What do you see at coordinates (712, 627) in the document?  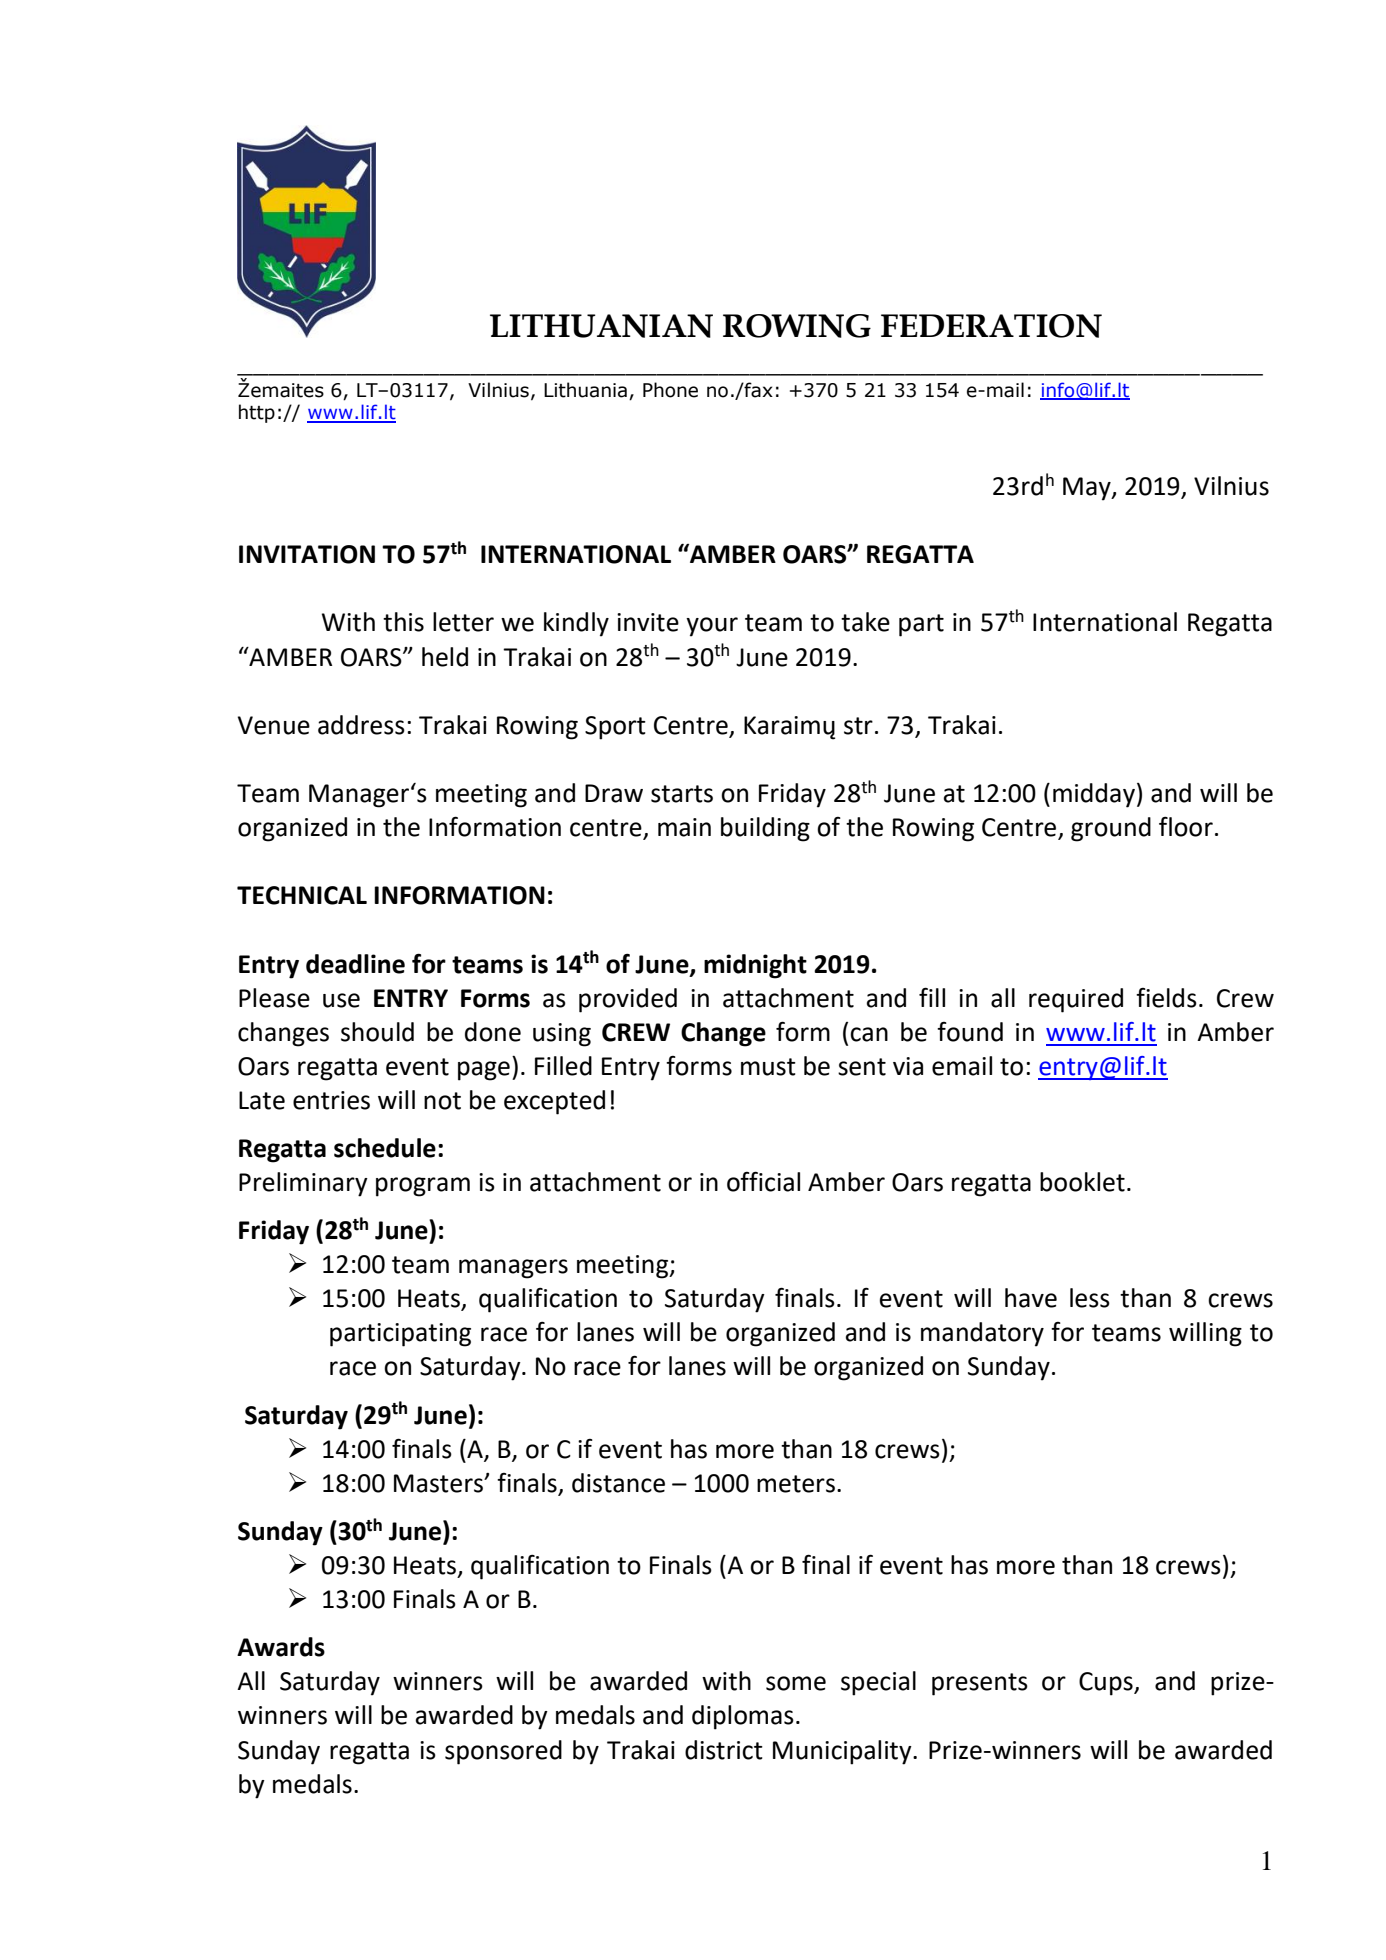 I see `your` at bounding box center [712, 627].
